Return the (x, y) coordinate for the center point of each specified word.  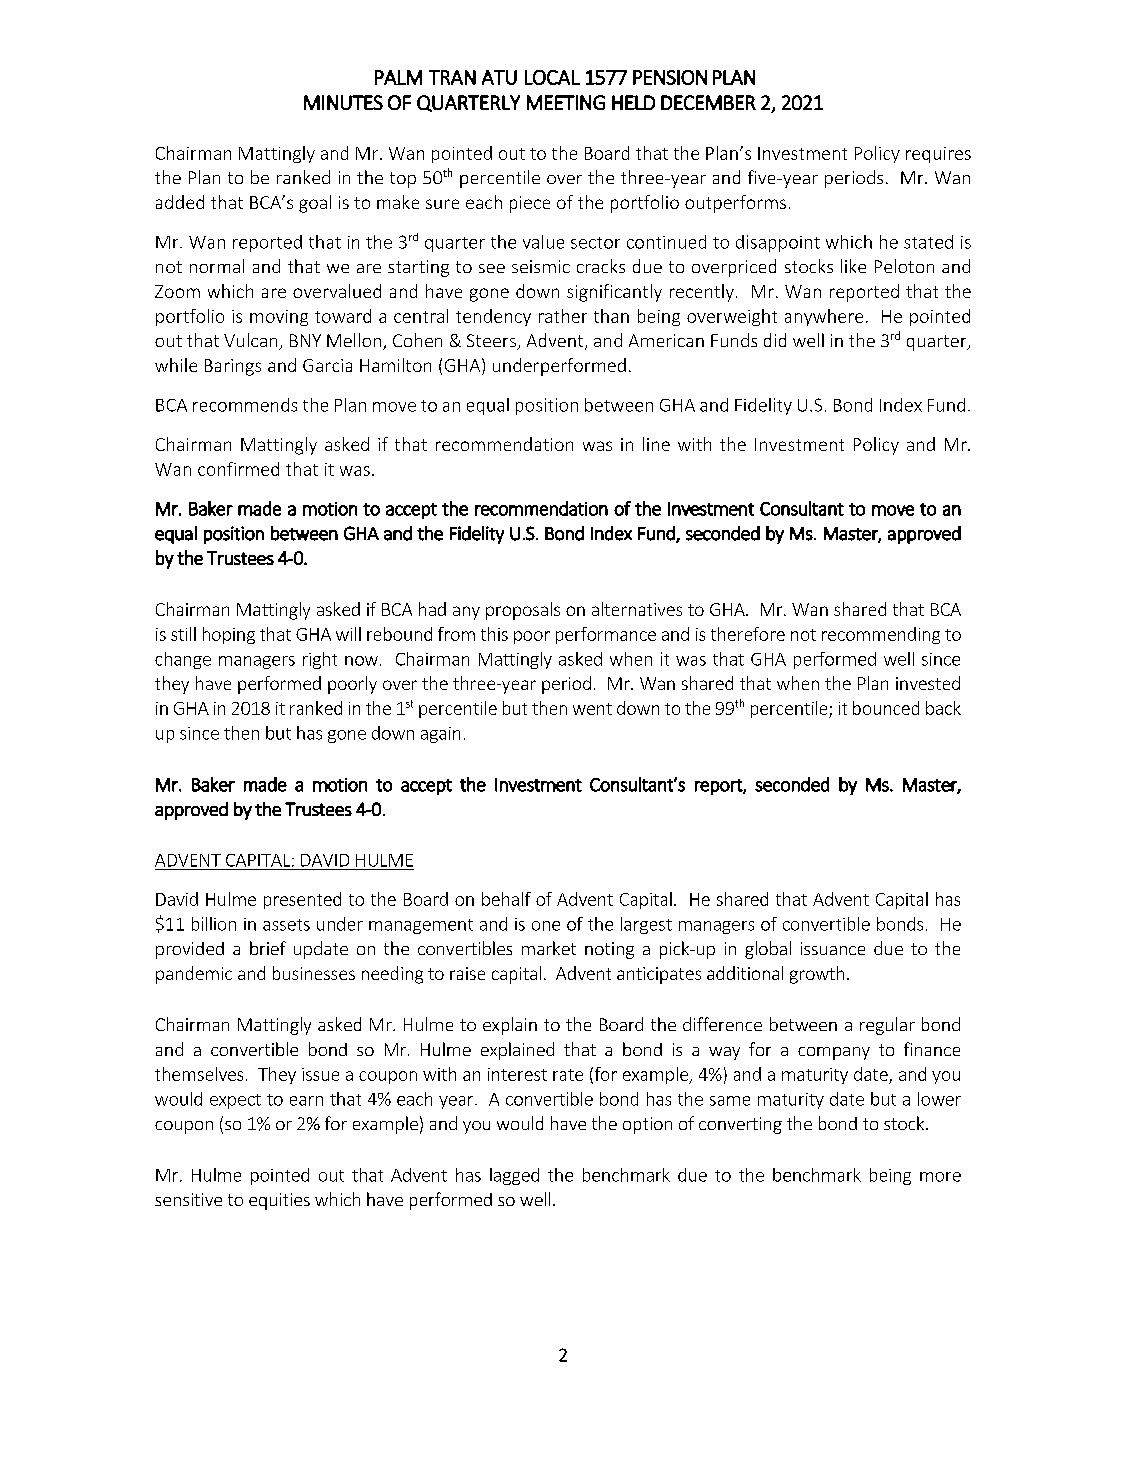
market (549, 948)
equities (279, 1201)
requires (938, 155)
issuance (833, 948)
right (320, 660)
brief (268, 948)
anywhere (824, 317)
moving (279, 318)
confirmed (238, 469)
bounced (886, 708)
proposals (523, 611)
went (592, 709)
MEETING (566, 102)
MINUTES (343, 102)
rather (563, 316)
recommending (881, 635)
